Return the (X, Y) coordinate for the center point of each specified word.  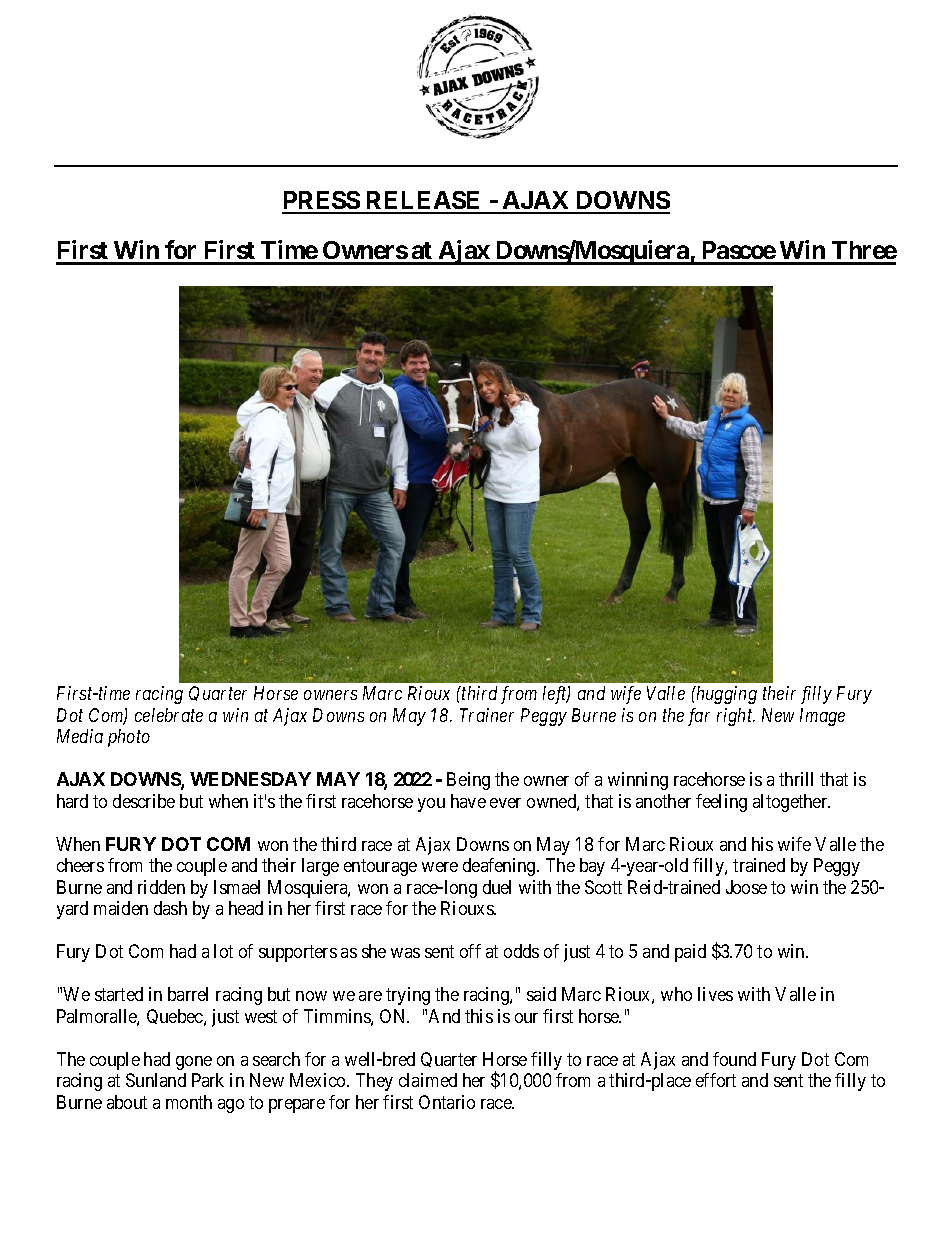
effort (716, 1080)
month (189, 1102)
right (736, 717)
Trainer (487, 715)
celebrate (169, 715)
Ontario (447, 1102)
